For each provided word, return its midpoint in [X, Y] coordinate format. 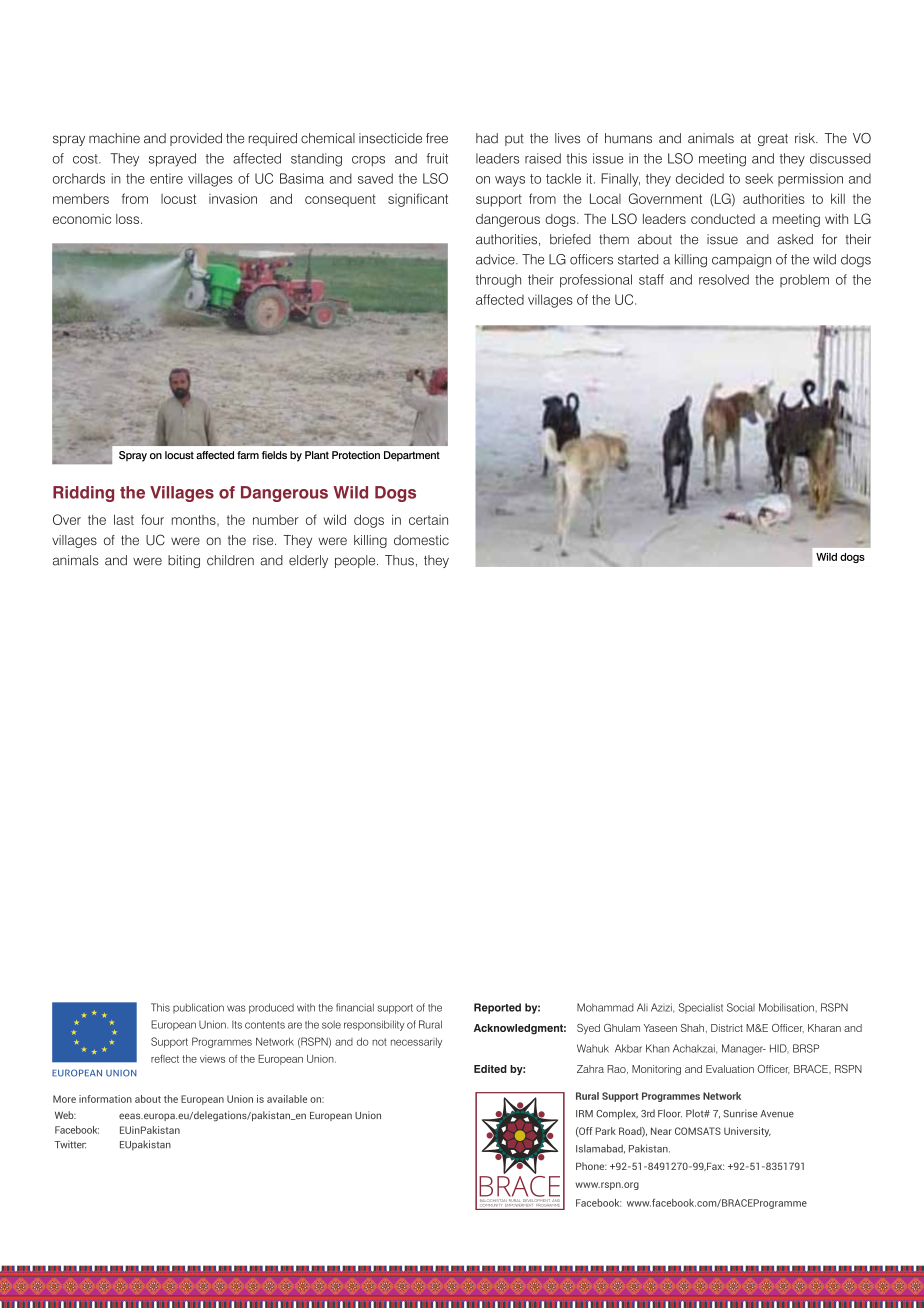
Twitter [70, 1144]
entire [166, 178]
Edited [490, 1069]
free [437, 138]
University [747, 1132]
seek [759, 178]
